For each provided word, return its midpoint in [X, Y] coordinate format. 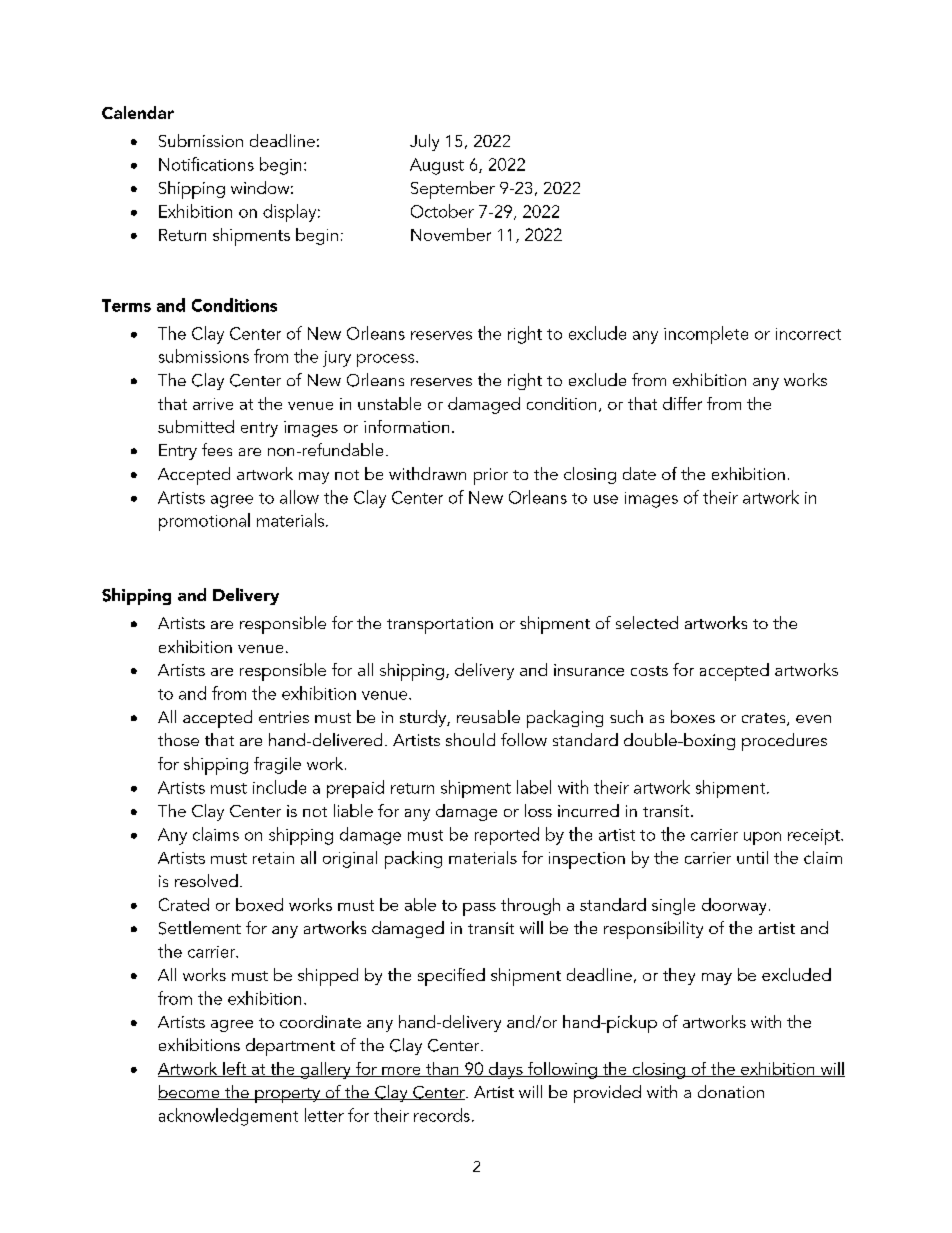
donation [731, 1091]
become [190, 1092]
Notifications [206, 164]
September [453, 190]
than [442, 1069]
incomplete [706, 335]
